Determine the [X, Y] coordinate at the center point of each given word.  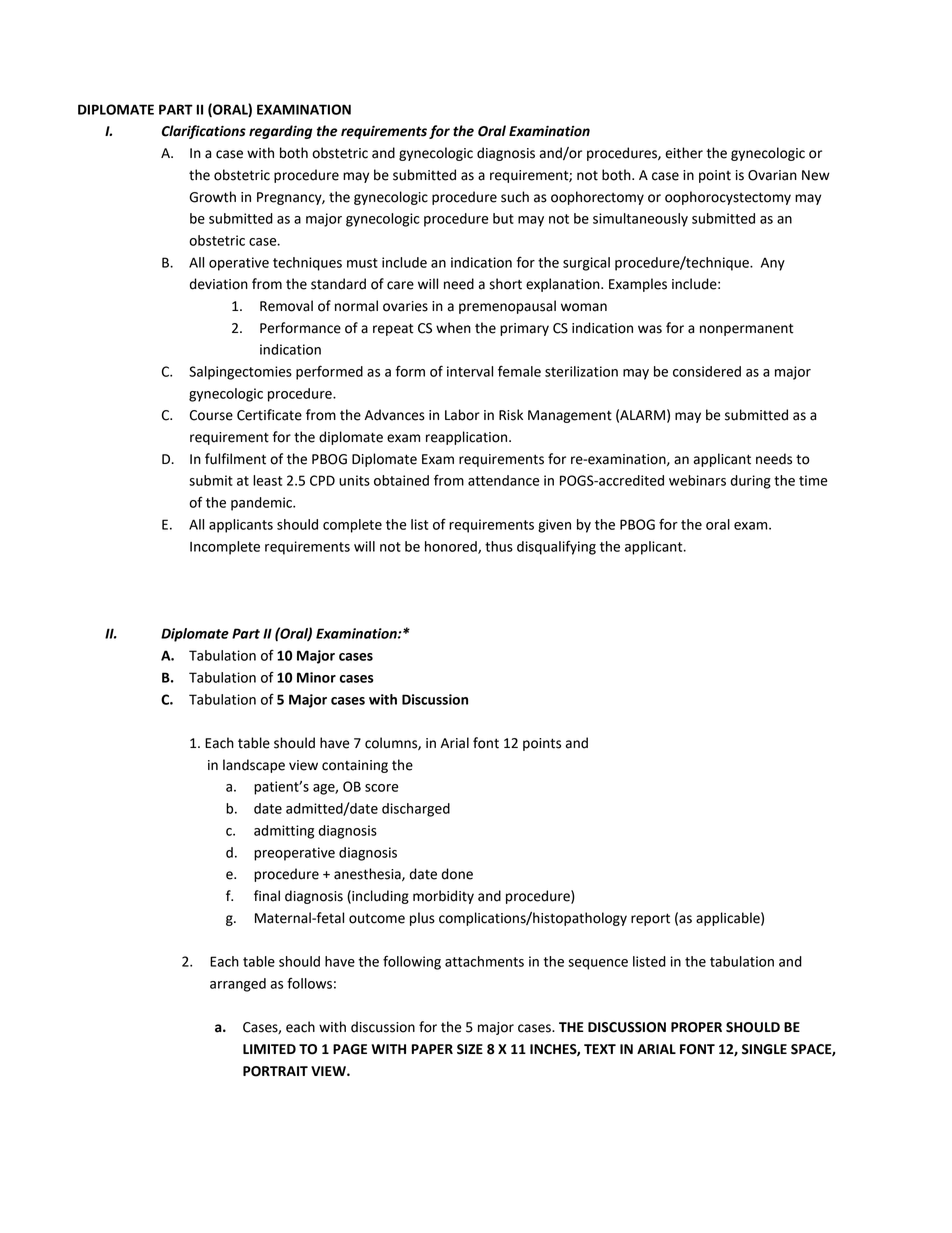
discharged [416, 810]
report [650, 919]
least [267, 480]
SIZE [470, 1049]
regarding [281, 132]
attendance [503, 480]
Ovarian [772, 175]
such [515, 197]
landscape [254, 766]
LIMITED [269, 1049]
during [751, 482]
